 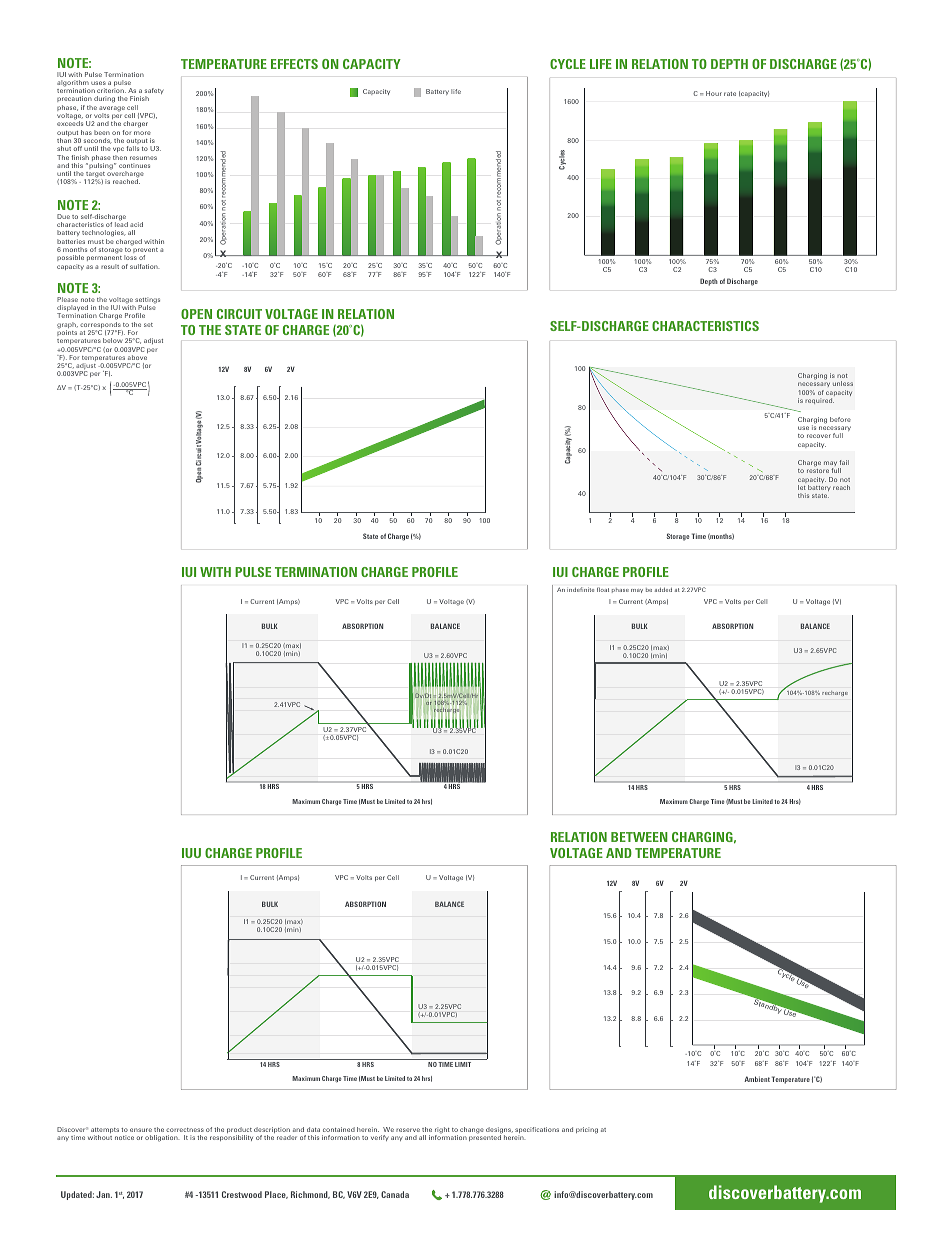 I want to click on Ambient, so click(x=757, y=1079).
